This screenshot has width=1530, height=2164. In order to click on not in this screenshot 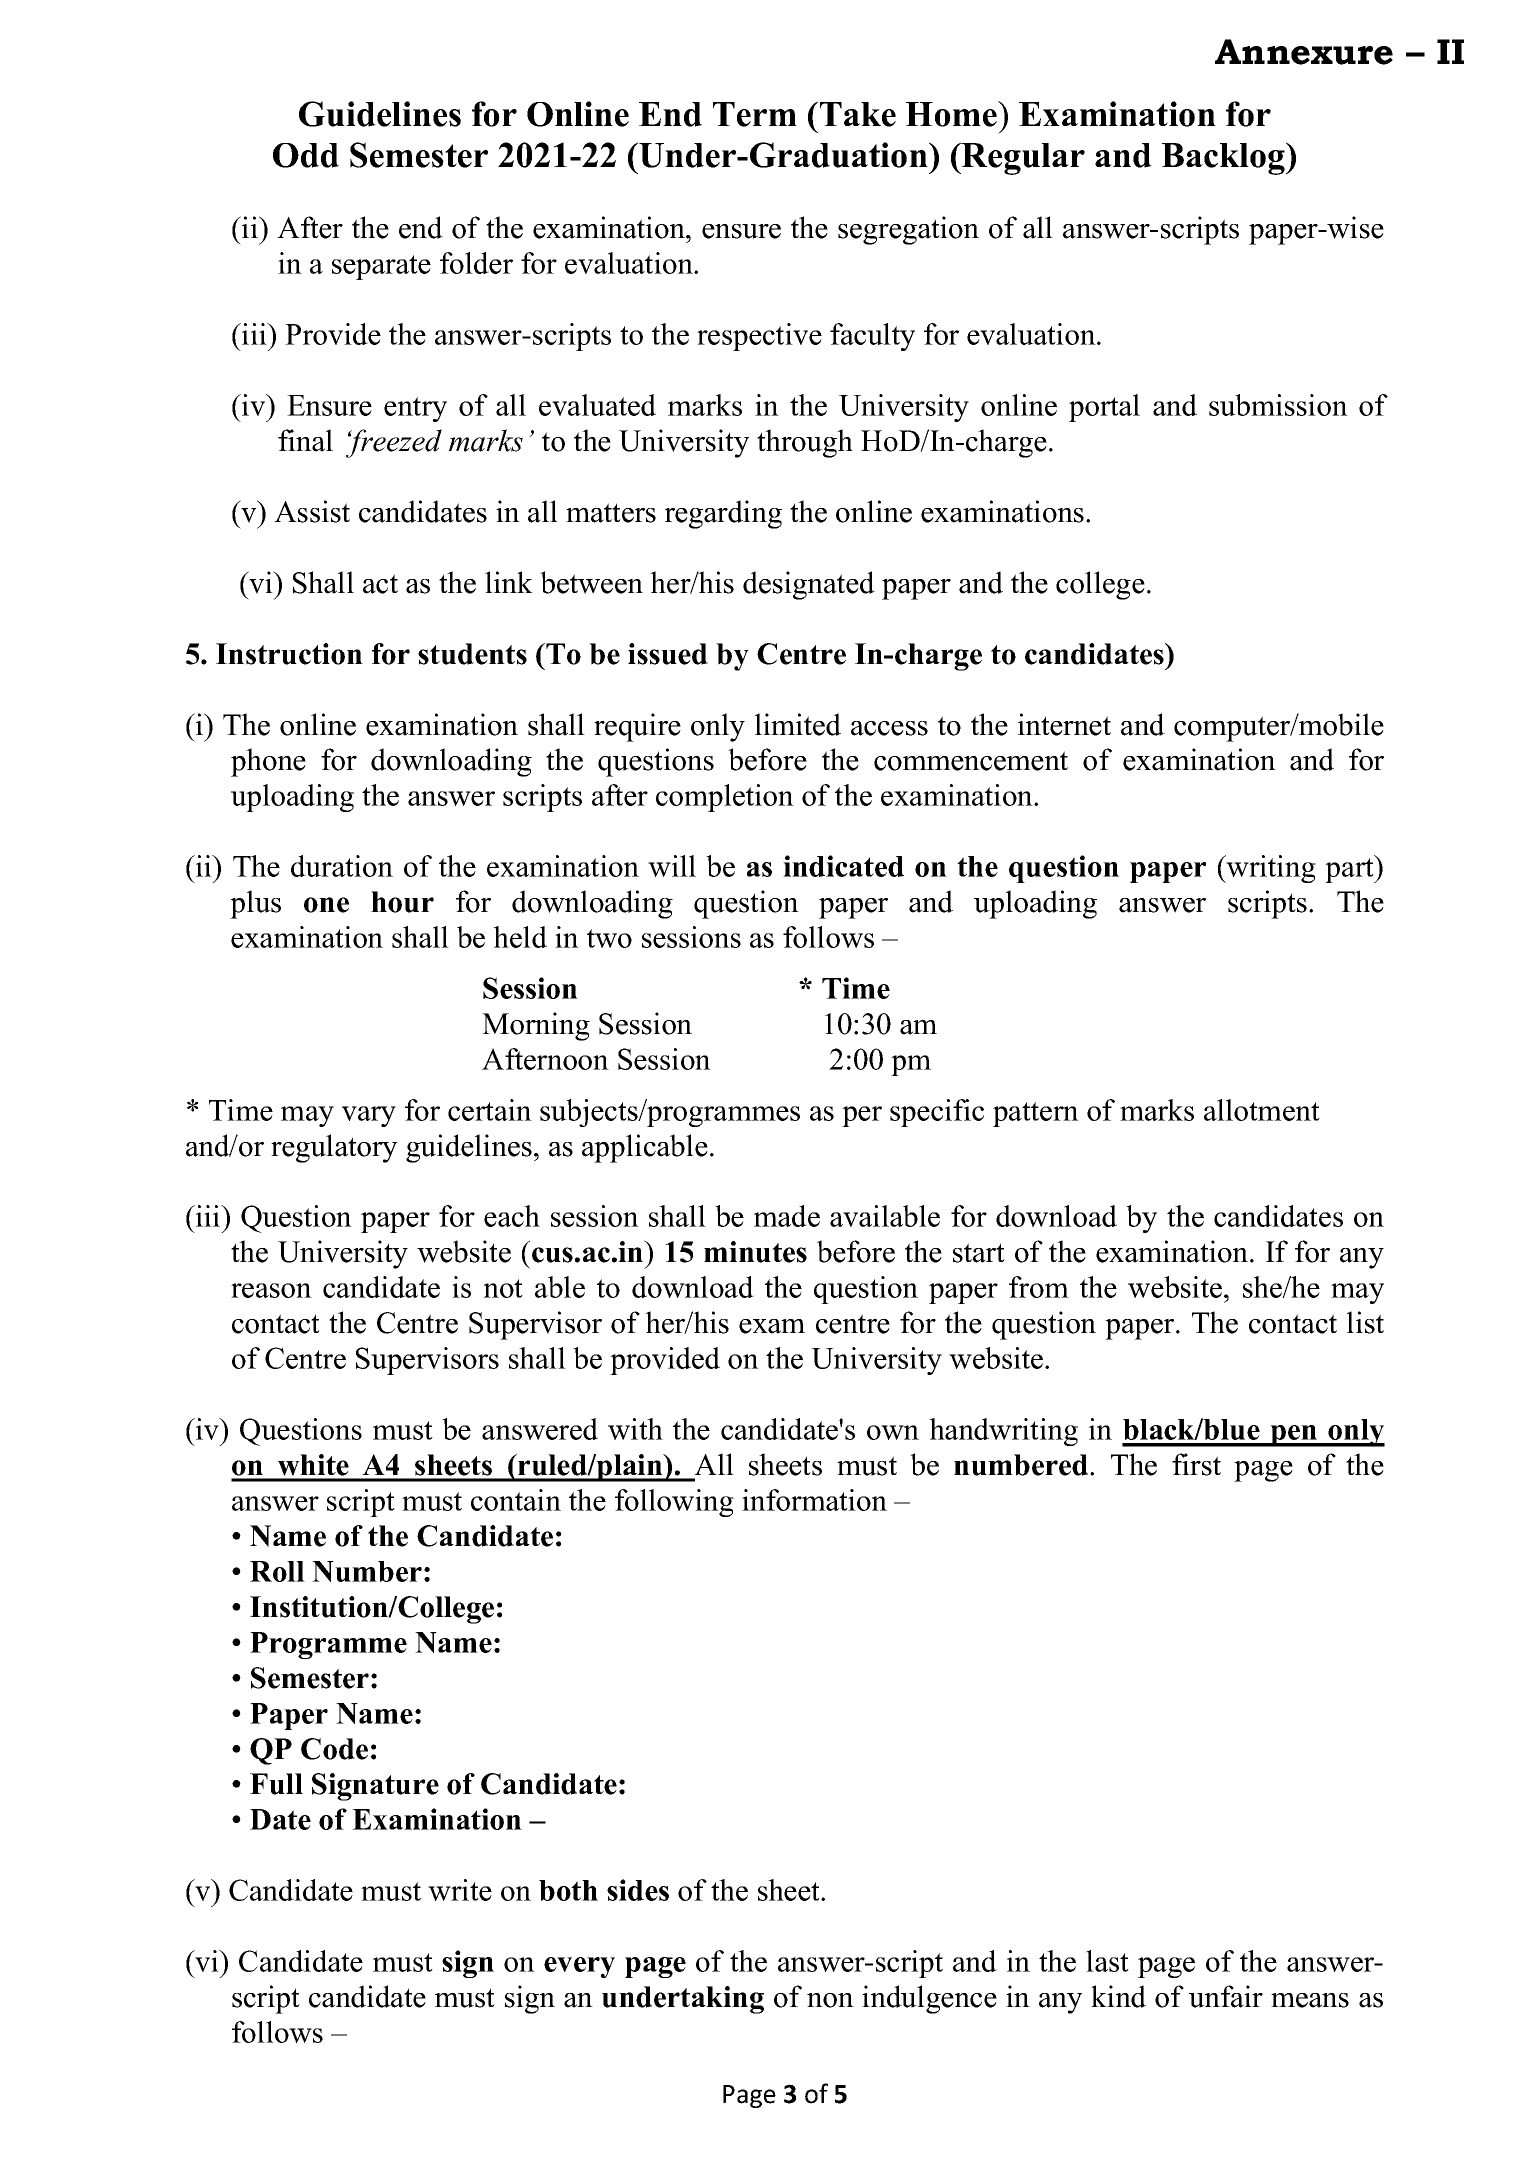, I will do `click(503, 1288)`.
